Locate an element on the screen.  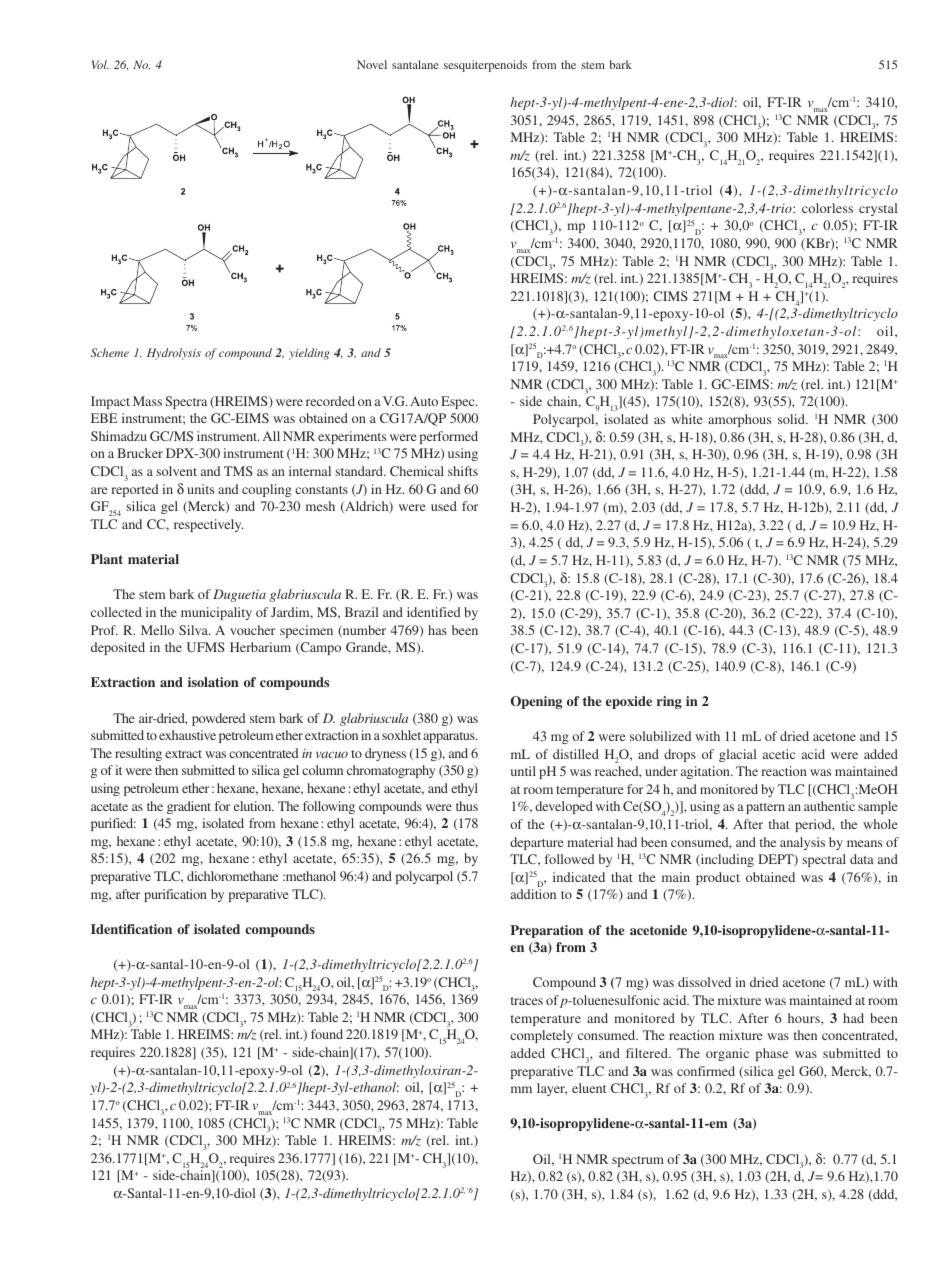
Novel is located at coordinates (372, 64).
